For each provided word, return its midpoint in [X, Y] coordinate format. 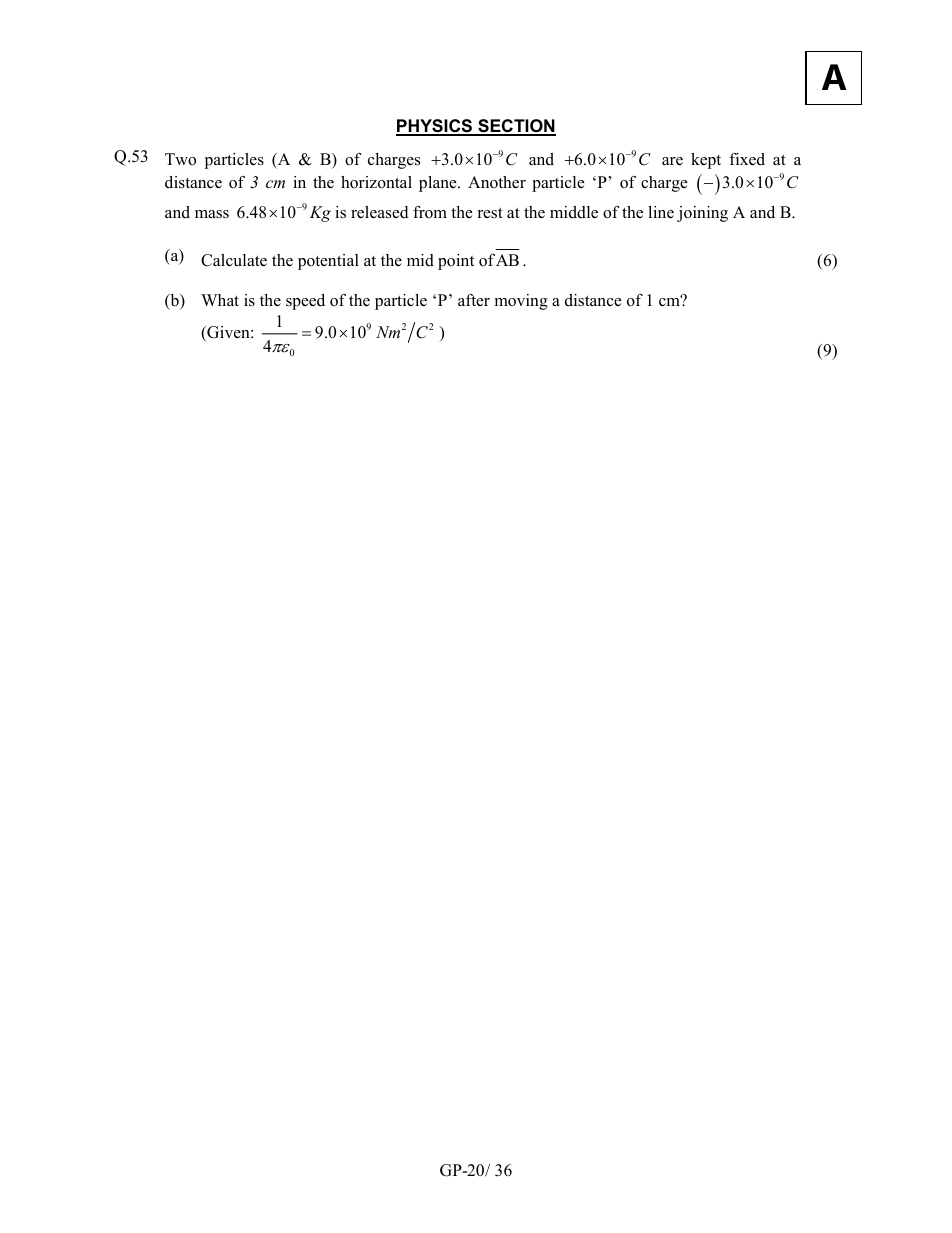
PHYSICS [435, 127]
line [661, 212]
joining [702, 214]
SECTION [516, 127]
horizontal [376, 182]
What [220, 300]
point [456, 262]
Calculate [234, 260]
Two [180, 159]
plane [439, 184]
